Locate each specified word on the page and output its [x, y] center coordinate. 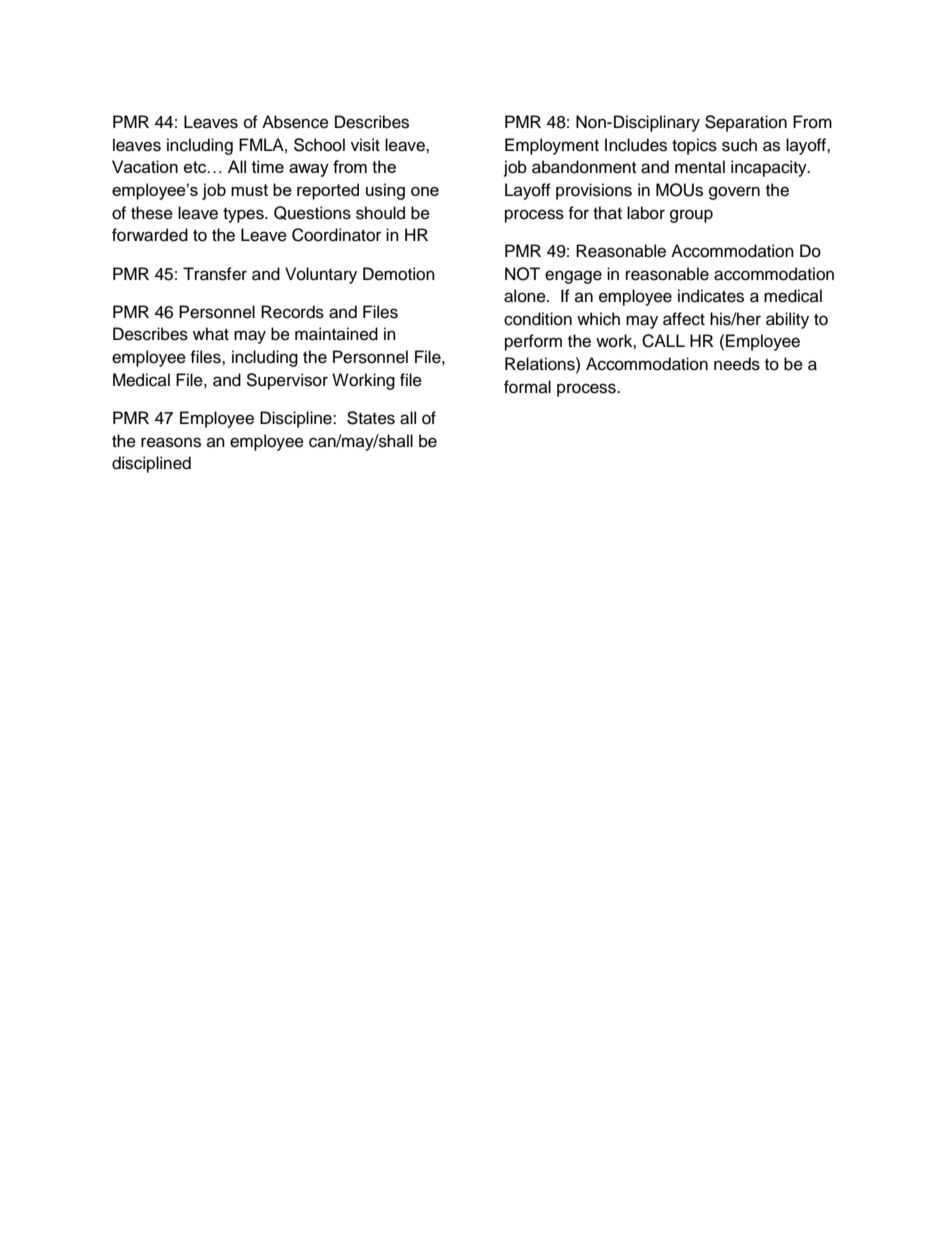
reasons [171, 442]
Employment [552, 146]
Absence [295, 122]
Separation [746, 123]
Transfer [215, 274]
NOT [522, 274]
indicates [711, 296]
